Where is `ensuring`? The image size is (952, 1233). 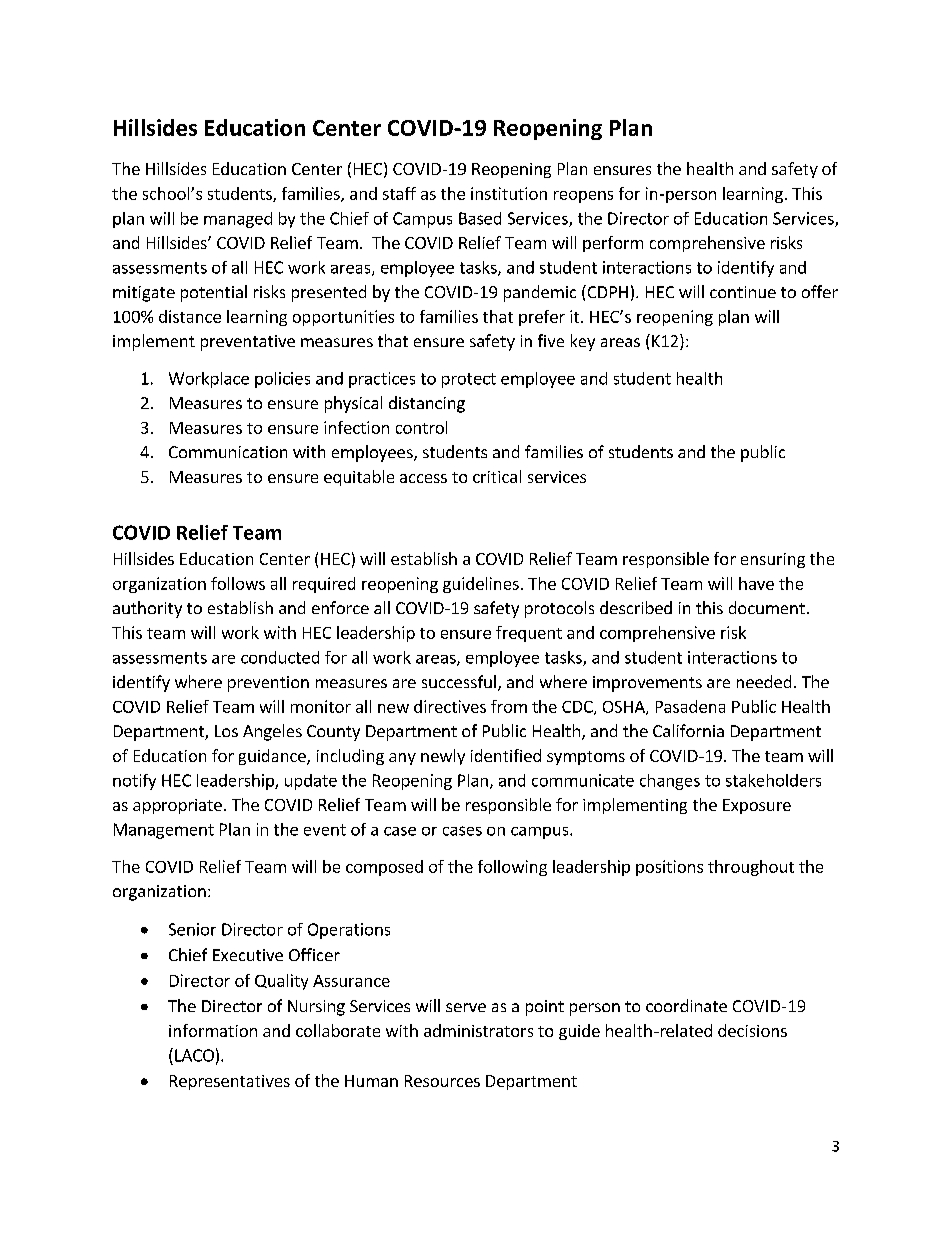
ensuring is located at coordinates (773, 560).
